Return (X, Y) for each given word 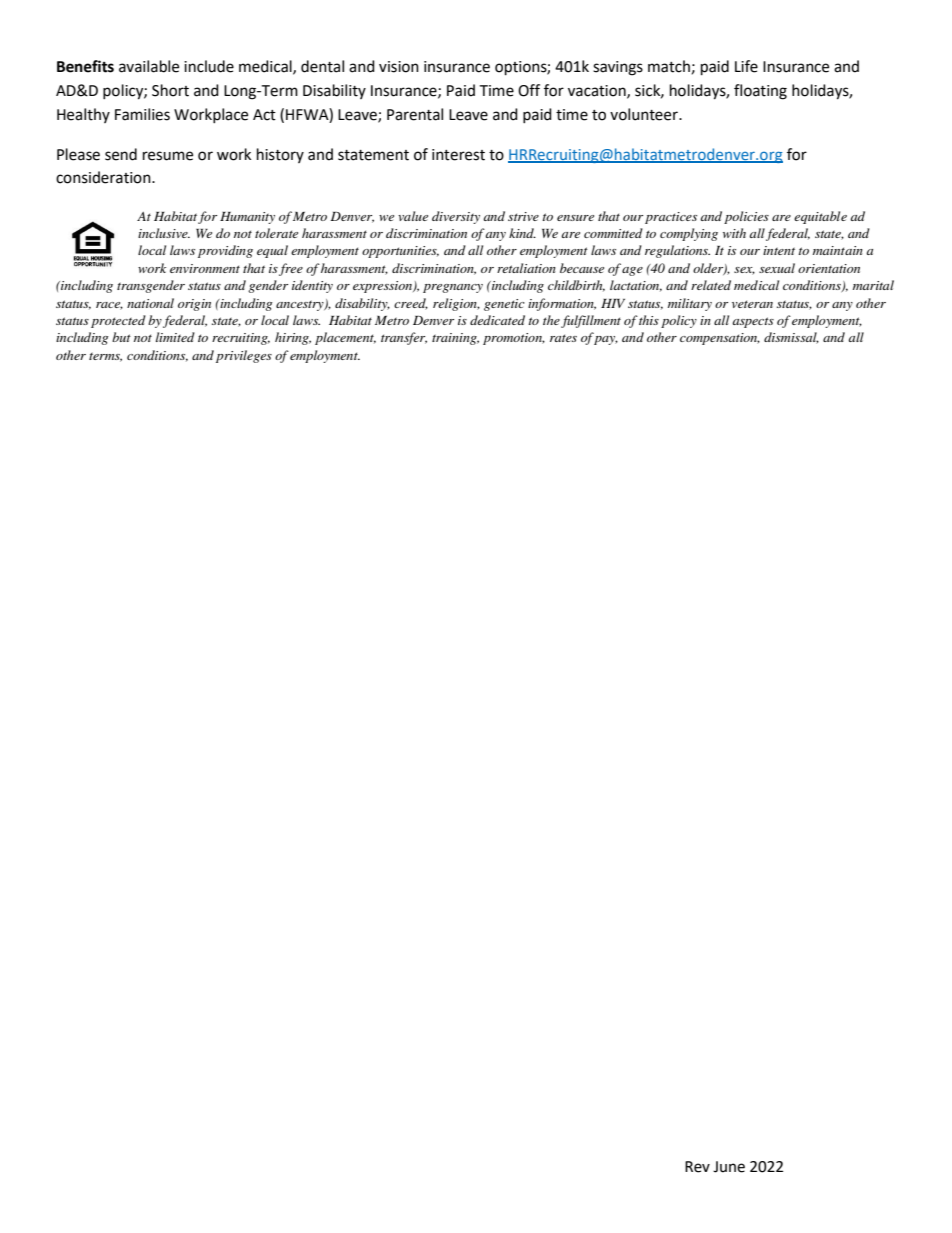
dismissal (791, 338)
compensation (720, 339)
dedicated (497, 320)
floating (760, 92)
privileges (244, 356)
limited (175, 337)
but (121, 337)
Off (529, 90)
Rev (697, 1167)
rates (563, 338)
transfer (404, 338)
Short (170, 90)
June (729, 1167)
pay (606, 340)
